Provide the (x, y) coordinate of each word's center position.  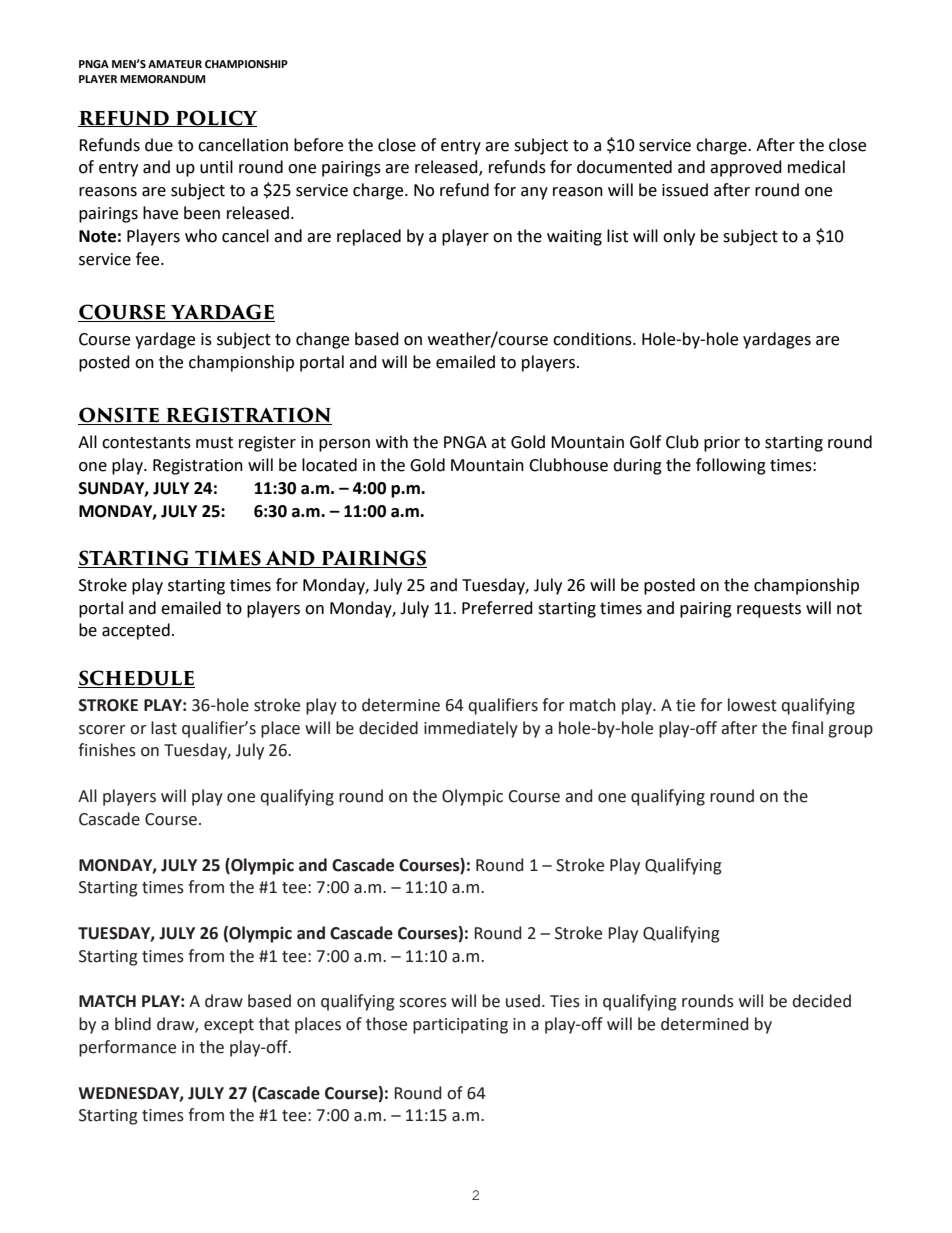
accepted (136, 631)
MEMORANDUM (162, 79)
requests (769, 610)
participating (460, 1026)
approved (746, 168)
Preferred (497, 608)
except (229, 1026)
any (534, 193)
